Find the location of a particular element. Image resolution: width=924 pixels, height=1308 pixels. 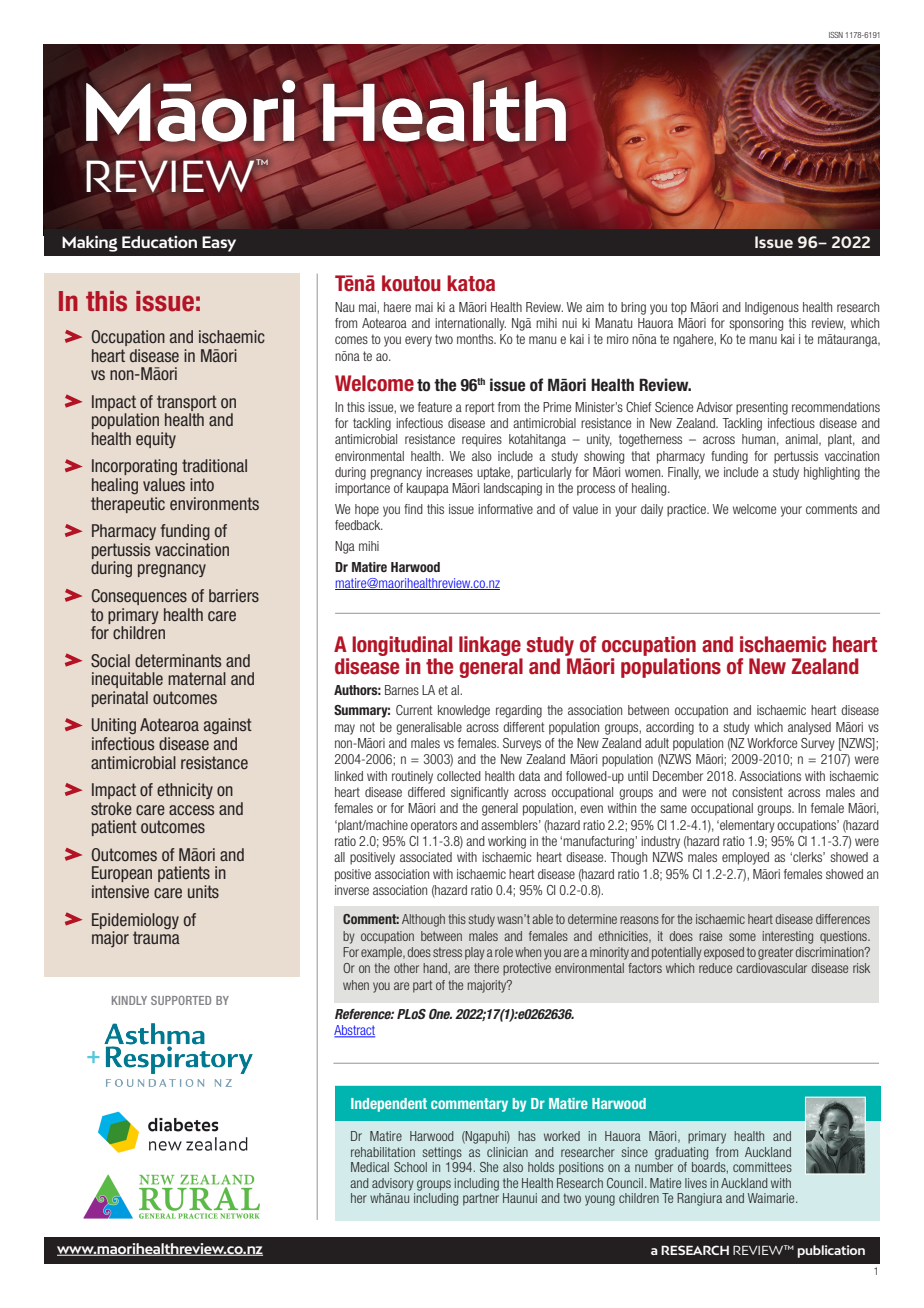

sponsoring is located at coordinates (756, 324).
